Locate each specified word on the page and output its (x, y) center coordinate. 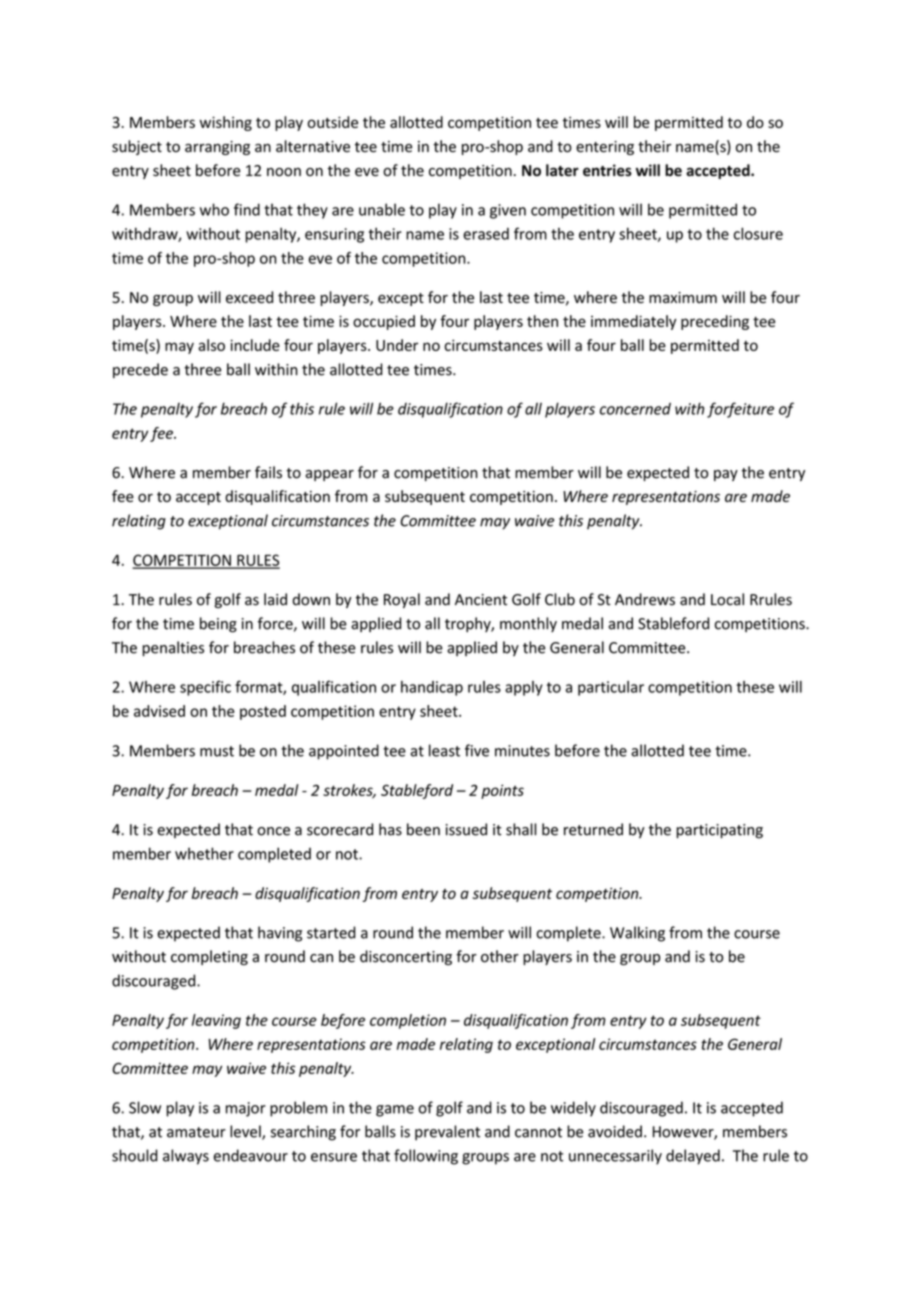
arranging (217, 148)
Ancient (481, 600)
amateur (196, 1132)
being (218, 625)
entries (607, 170)
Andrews (645, 599)
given (508, 211)
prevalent (447, 1133)
